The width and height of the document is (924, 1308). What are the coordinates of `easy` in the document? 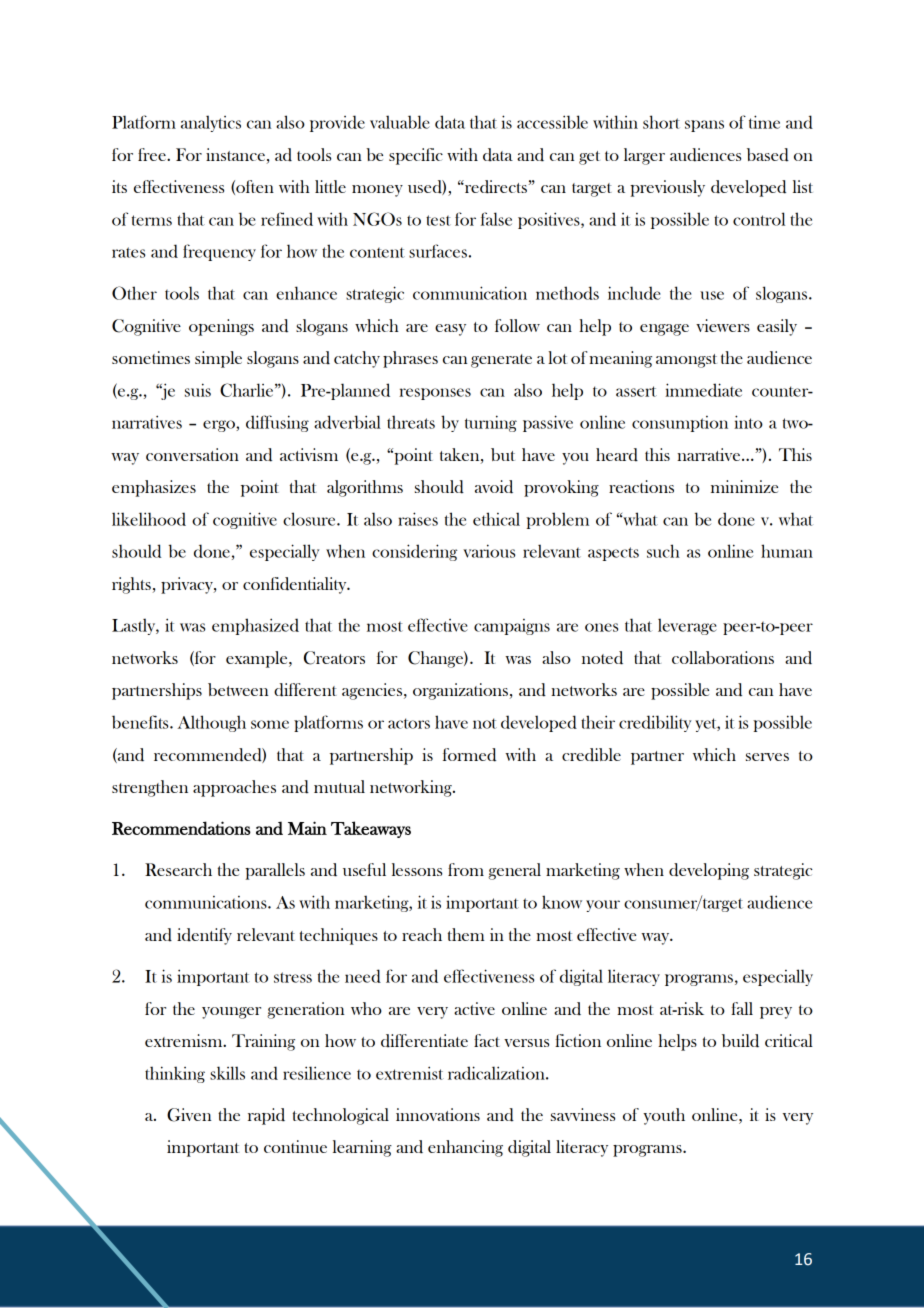 It's located at (450, 330).
